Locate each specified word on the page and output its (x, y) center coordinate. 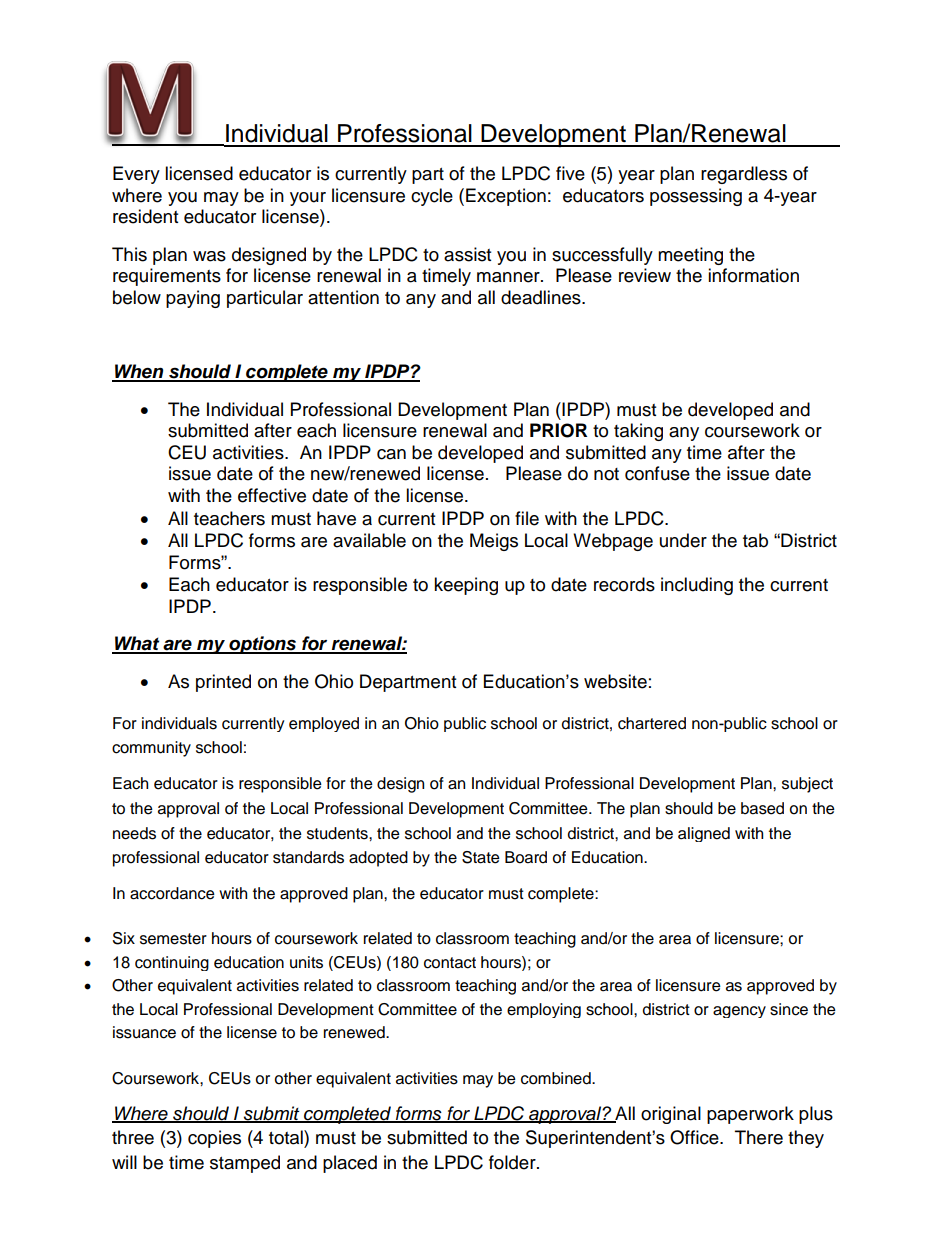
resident (145, 216)
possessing (696, 197)
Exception (506, 197)
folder (513, 1162)
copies (214, 1139)
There (759, 1137)
